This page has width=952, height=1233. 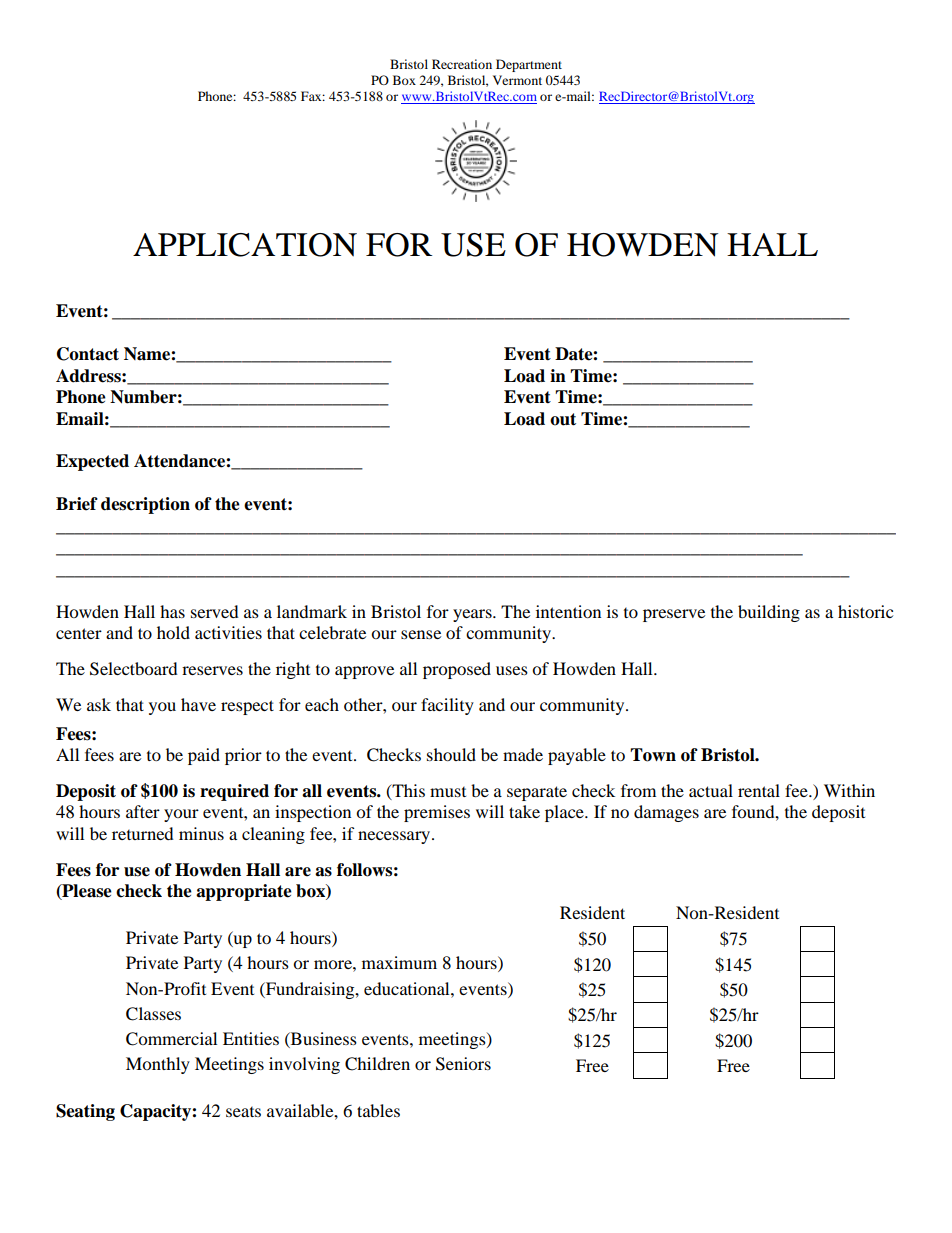 I want to click on should, so click(x=451, y=754).
